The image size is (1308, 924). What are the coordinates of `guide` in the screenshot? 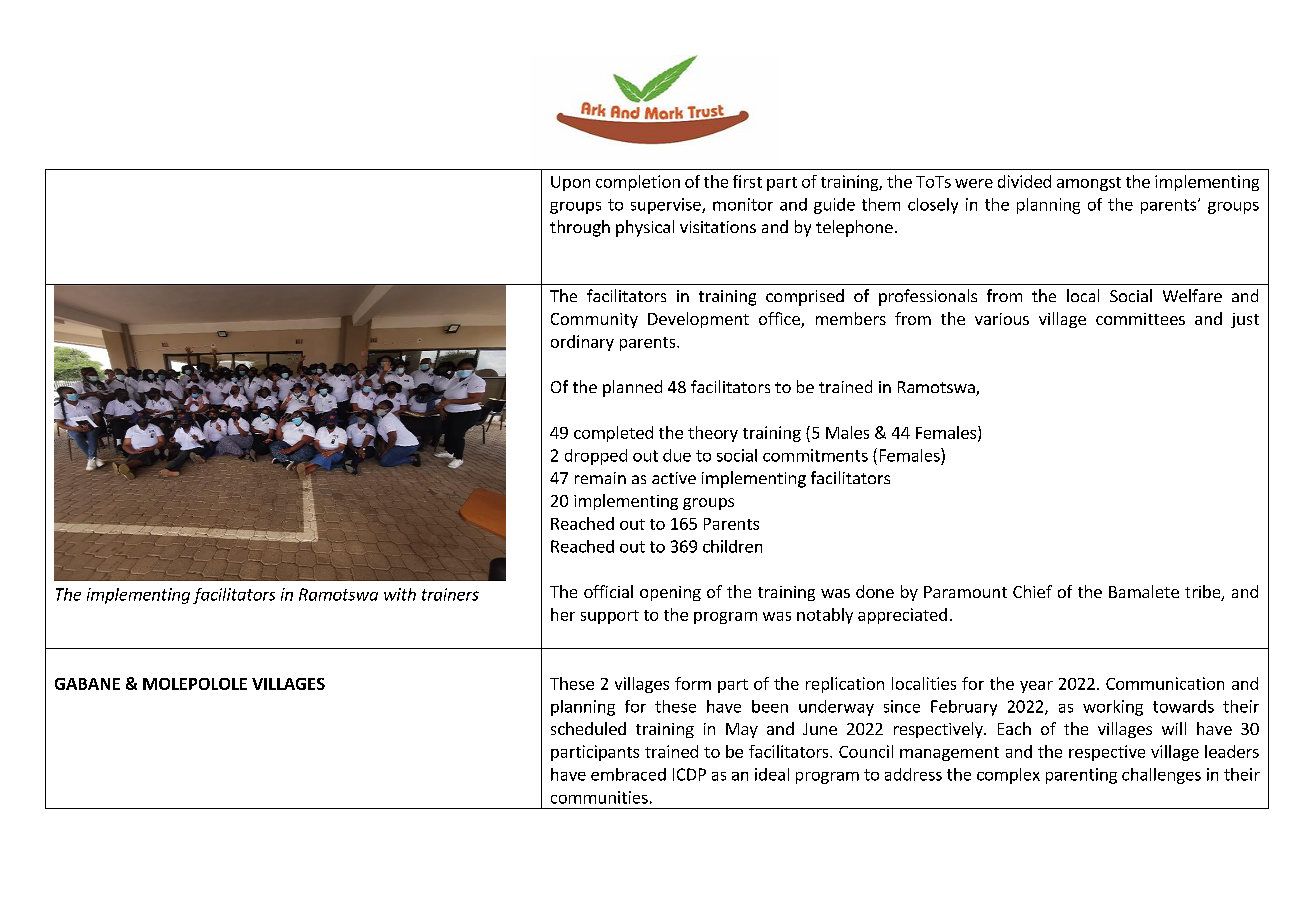 It's located at (834, 206).
